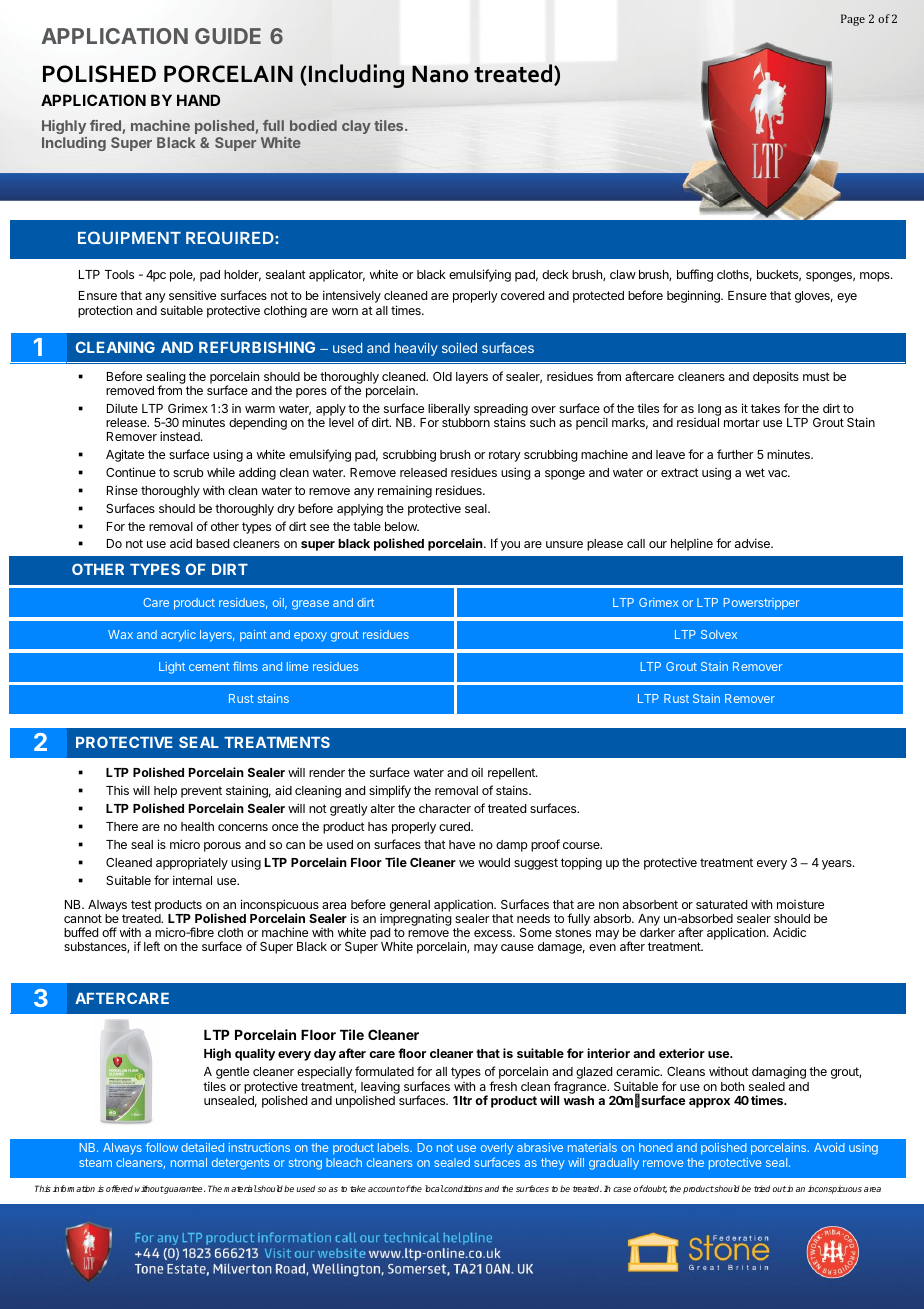 Image resolution: width=924 pixels, height=1309 pixels. Describe the element at coordinates (463, 1188) in the image. I see `conditions` at that location.
